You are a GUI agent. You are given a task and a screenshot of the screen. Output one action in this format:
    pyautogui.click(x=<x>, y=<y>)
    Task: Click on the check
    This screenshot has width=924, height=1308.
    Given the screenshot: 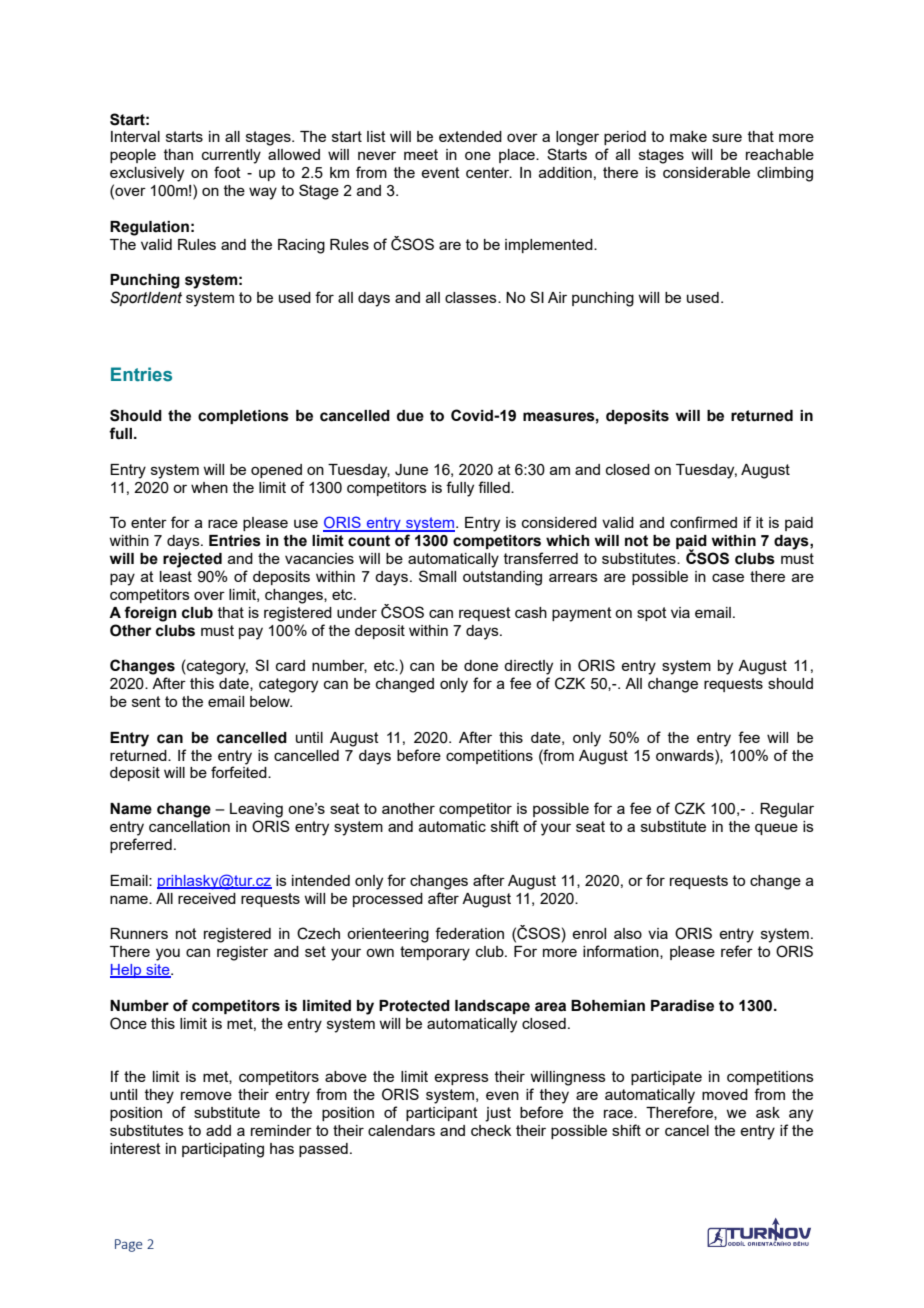 What is the action you would take?
    pyautogui.click(x=491, y=1130)
